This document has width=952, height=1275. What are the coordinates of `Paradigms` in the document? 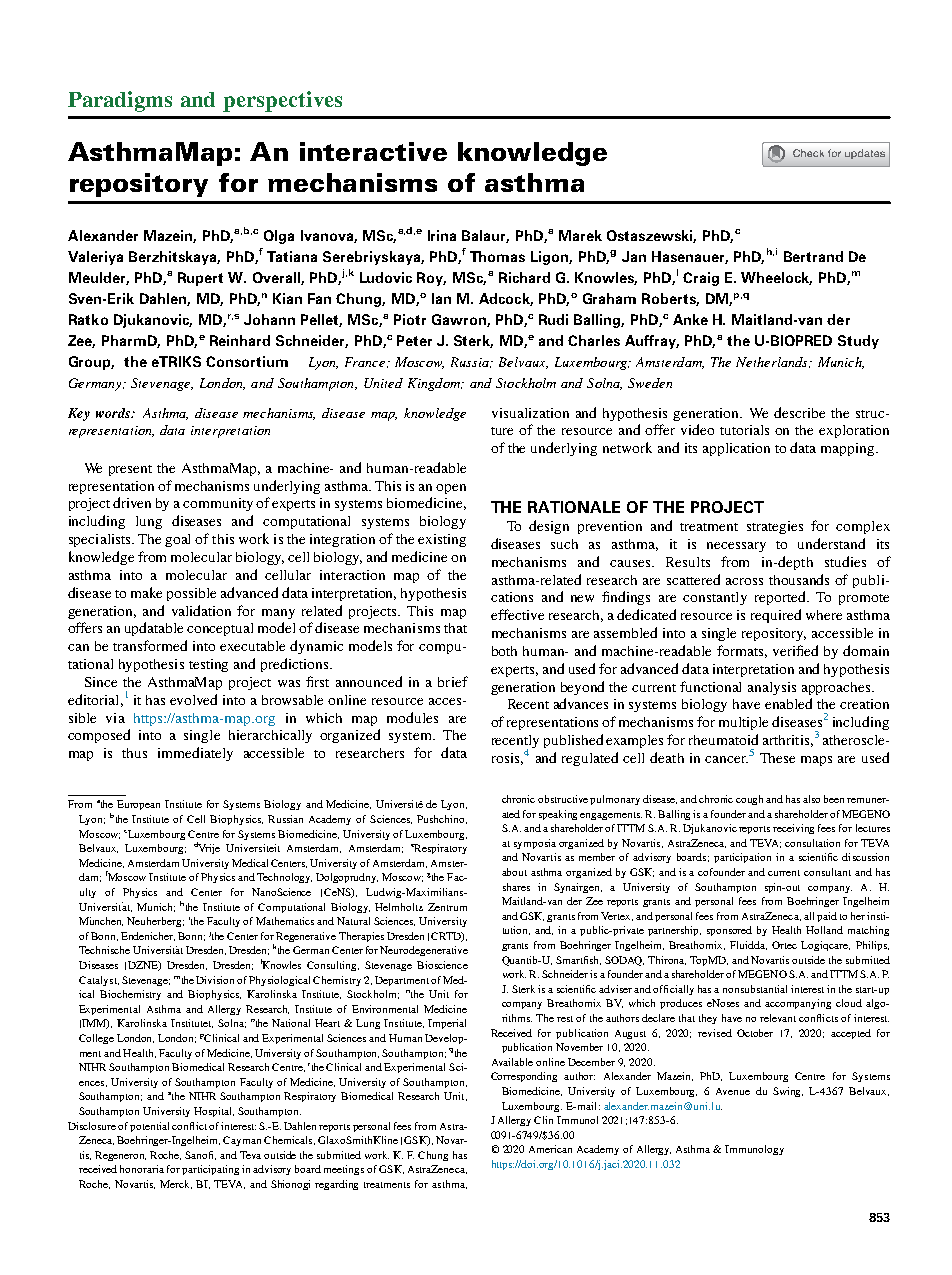 It's located at (120, 101).
